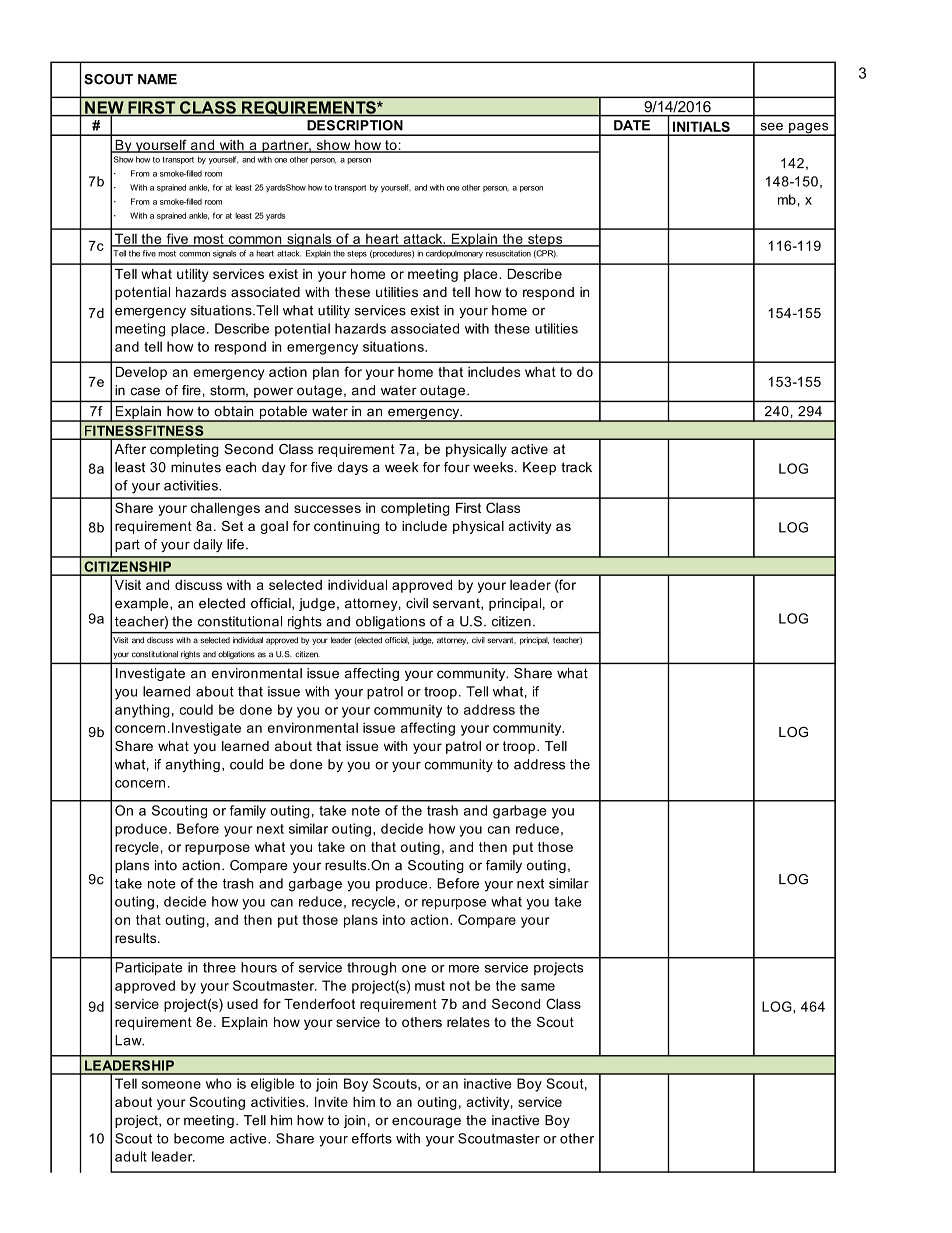 The height and width of the screenshot is (1233, 952). What do you see at coordinates (538, 987) in the screenshot?
I see `same` at bounding box center [538, 987].
